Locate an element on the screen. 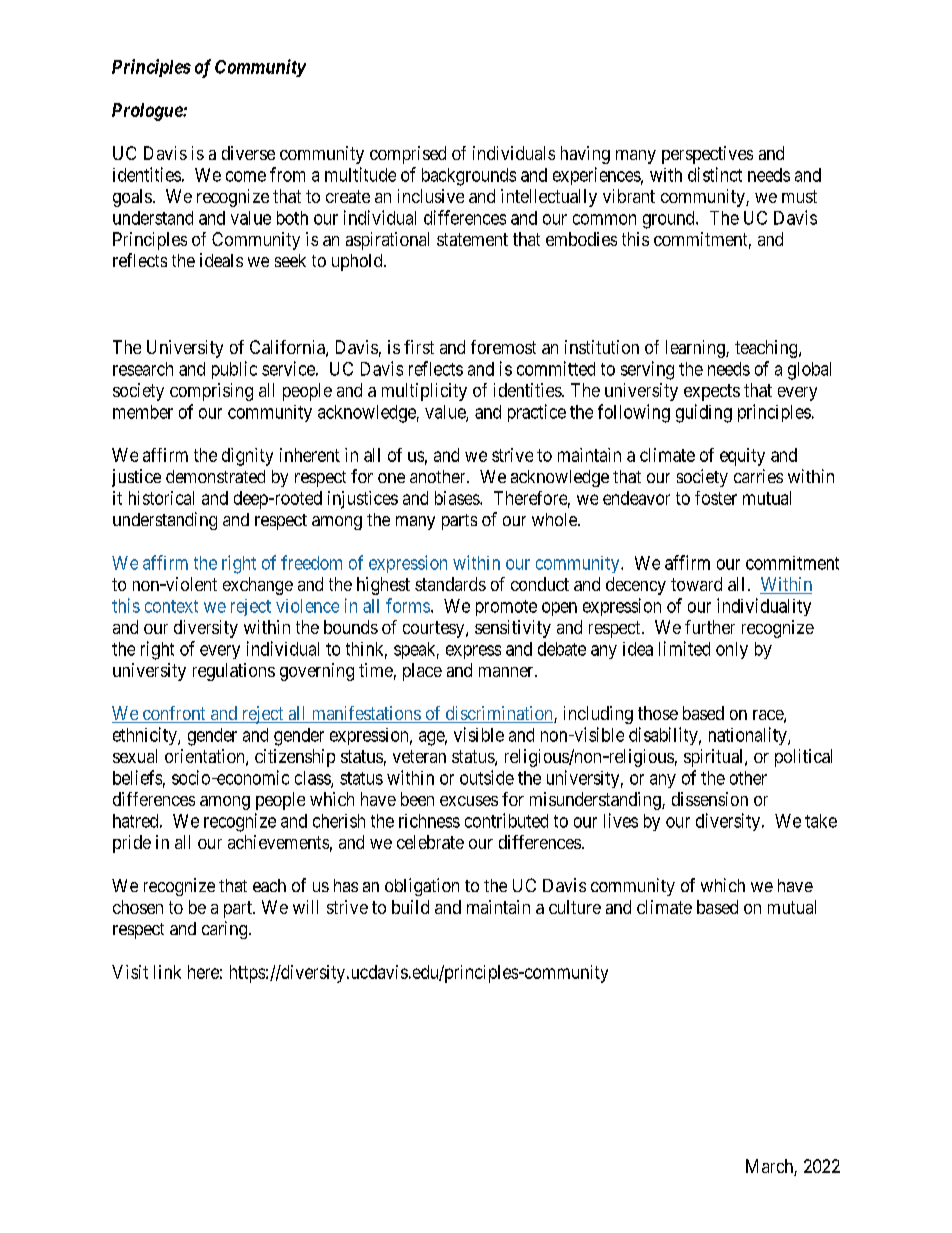  nationality is located at coordinates (749, 736).
